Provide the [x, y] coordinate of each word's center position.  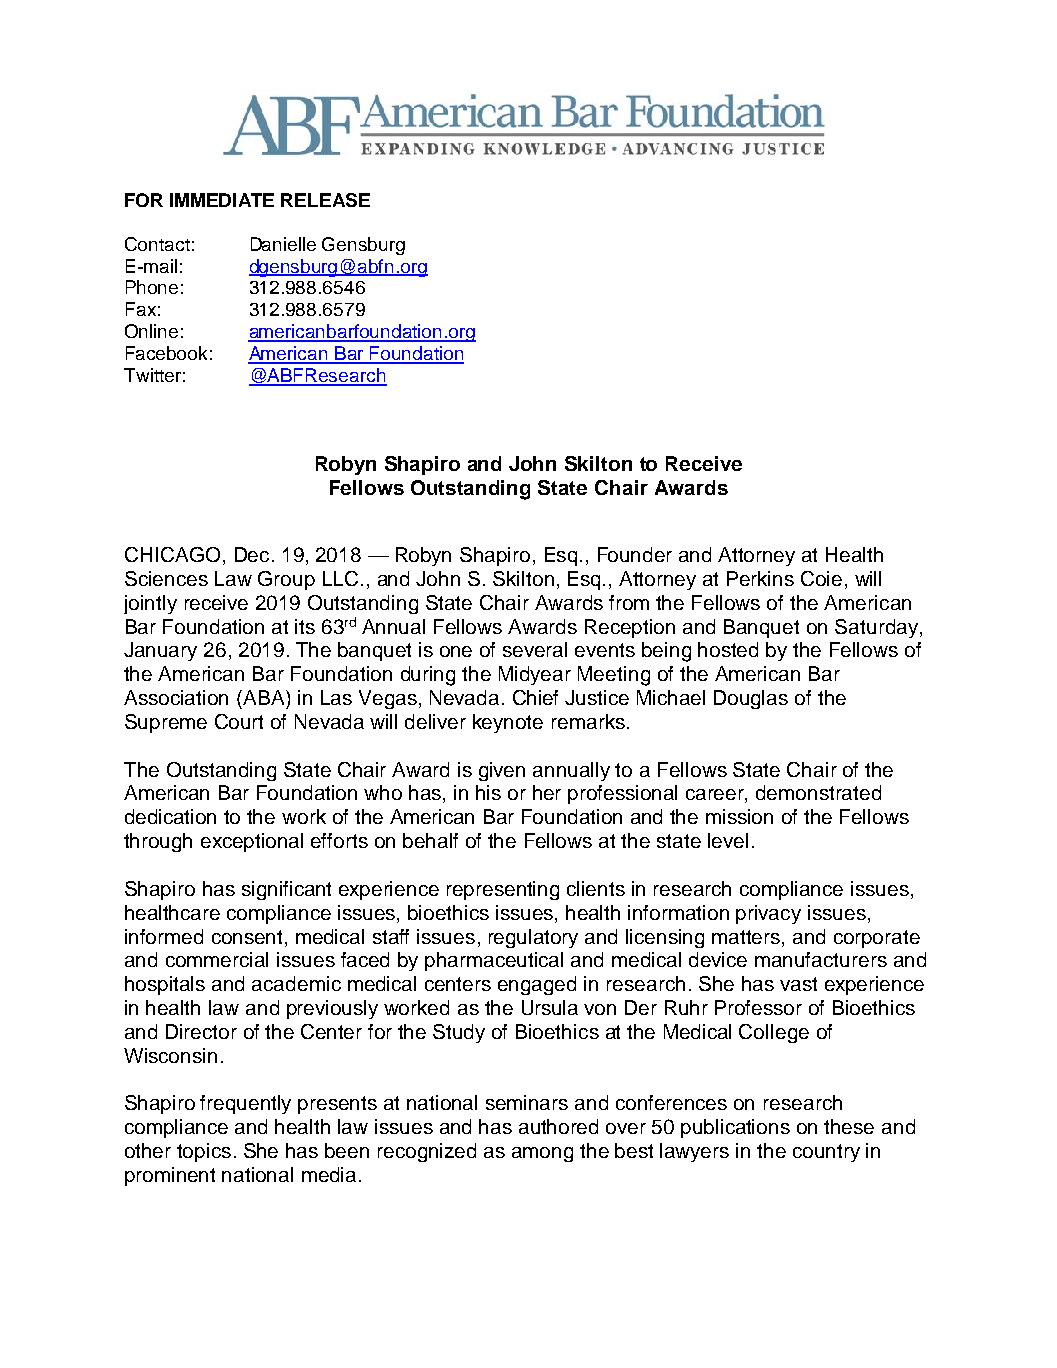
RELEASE [325, 200]
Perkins [760, 578]
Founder [635, 554]
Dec [252, 554]
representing [503, 890]
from [629, 602]
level [728, 840]
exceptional [252, 842]
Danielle [283, 244]
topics [204, 1152]
